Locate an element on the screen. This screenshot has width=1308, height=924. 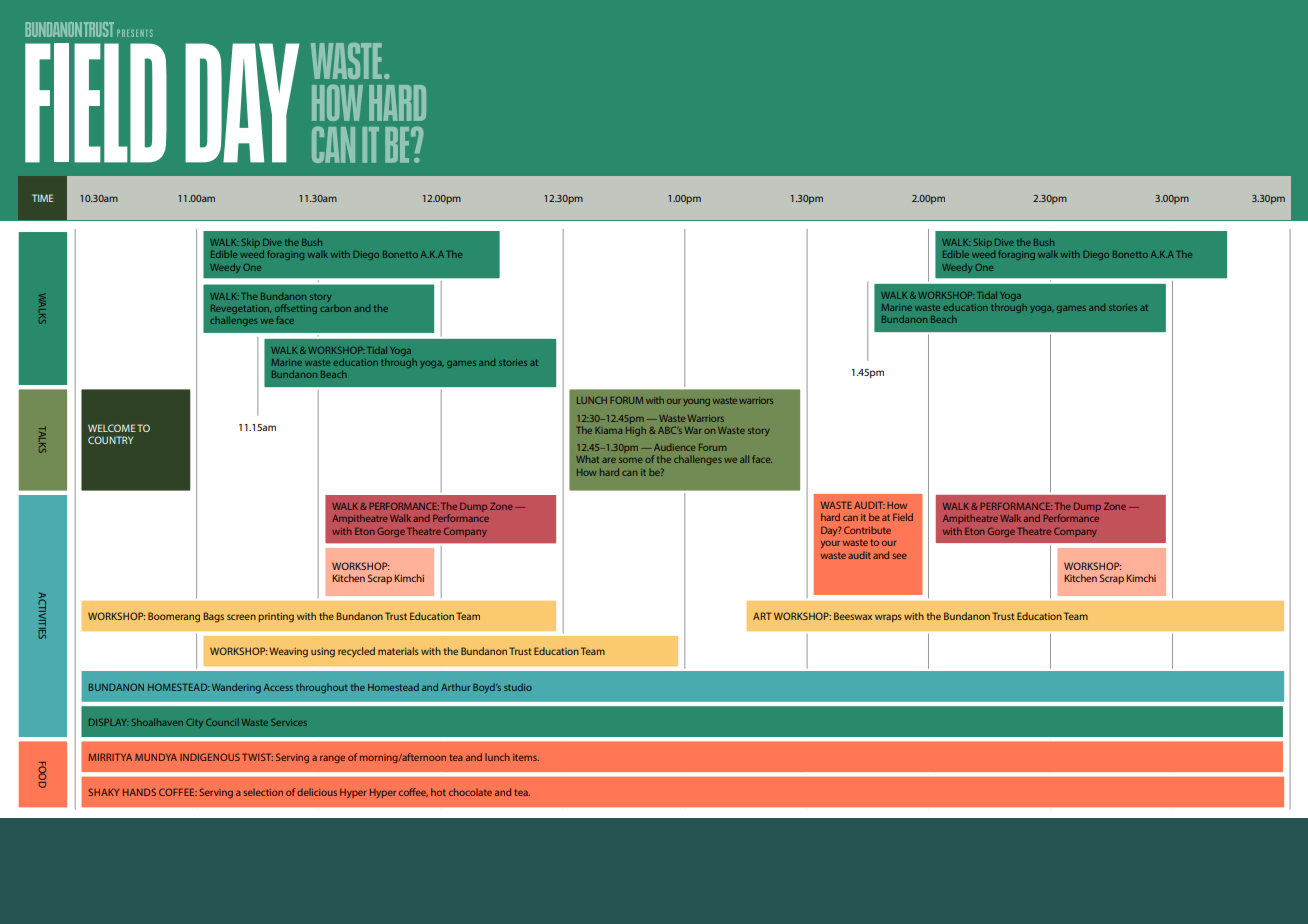
Audience is located at coordinates (674, 447).
